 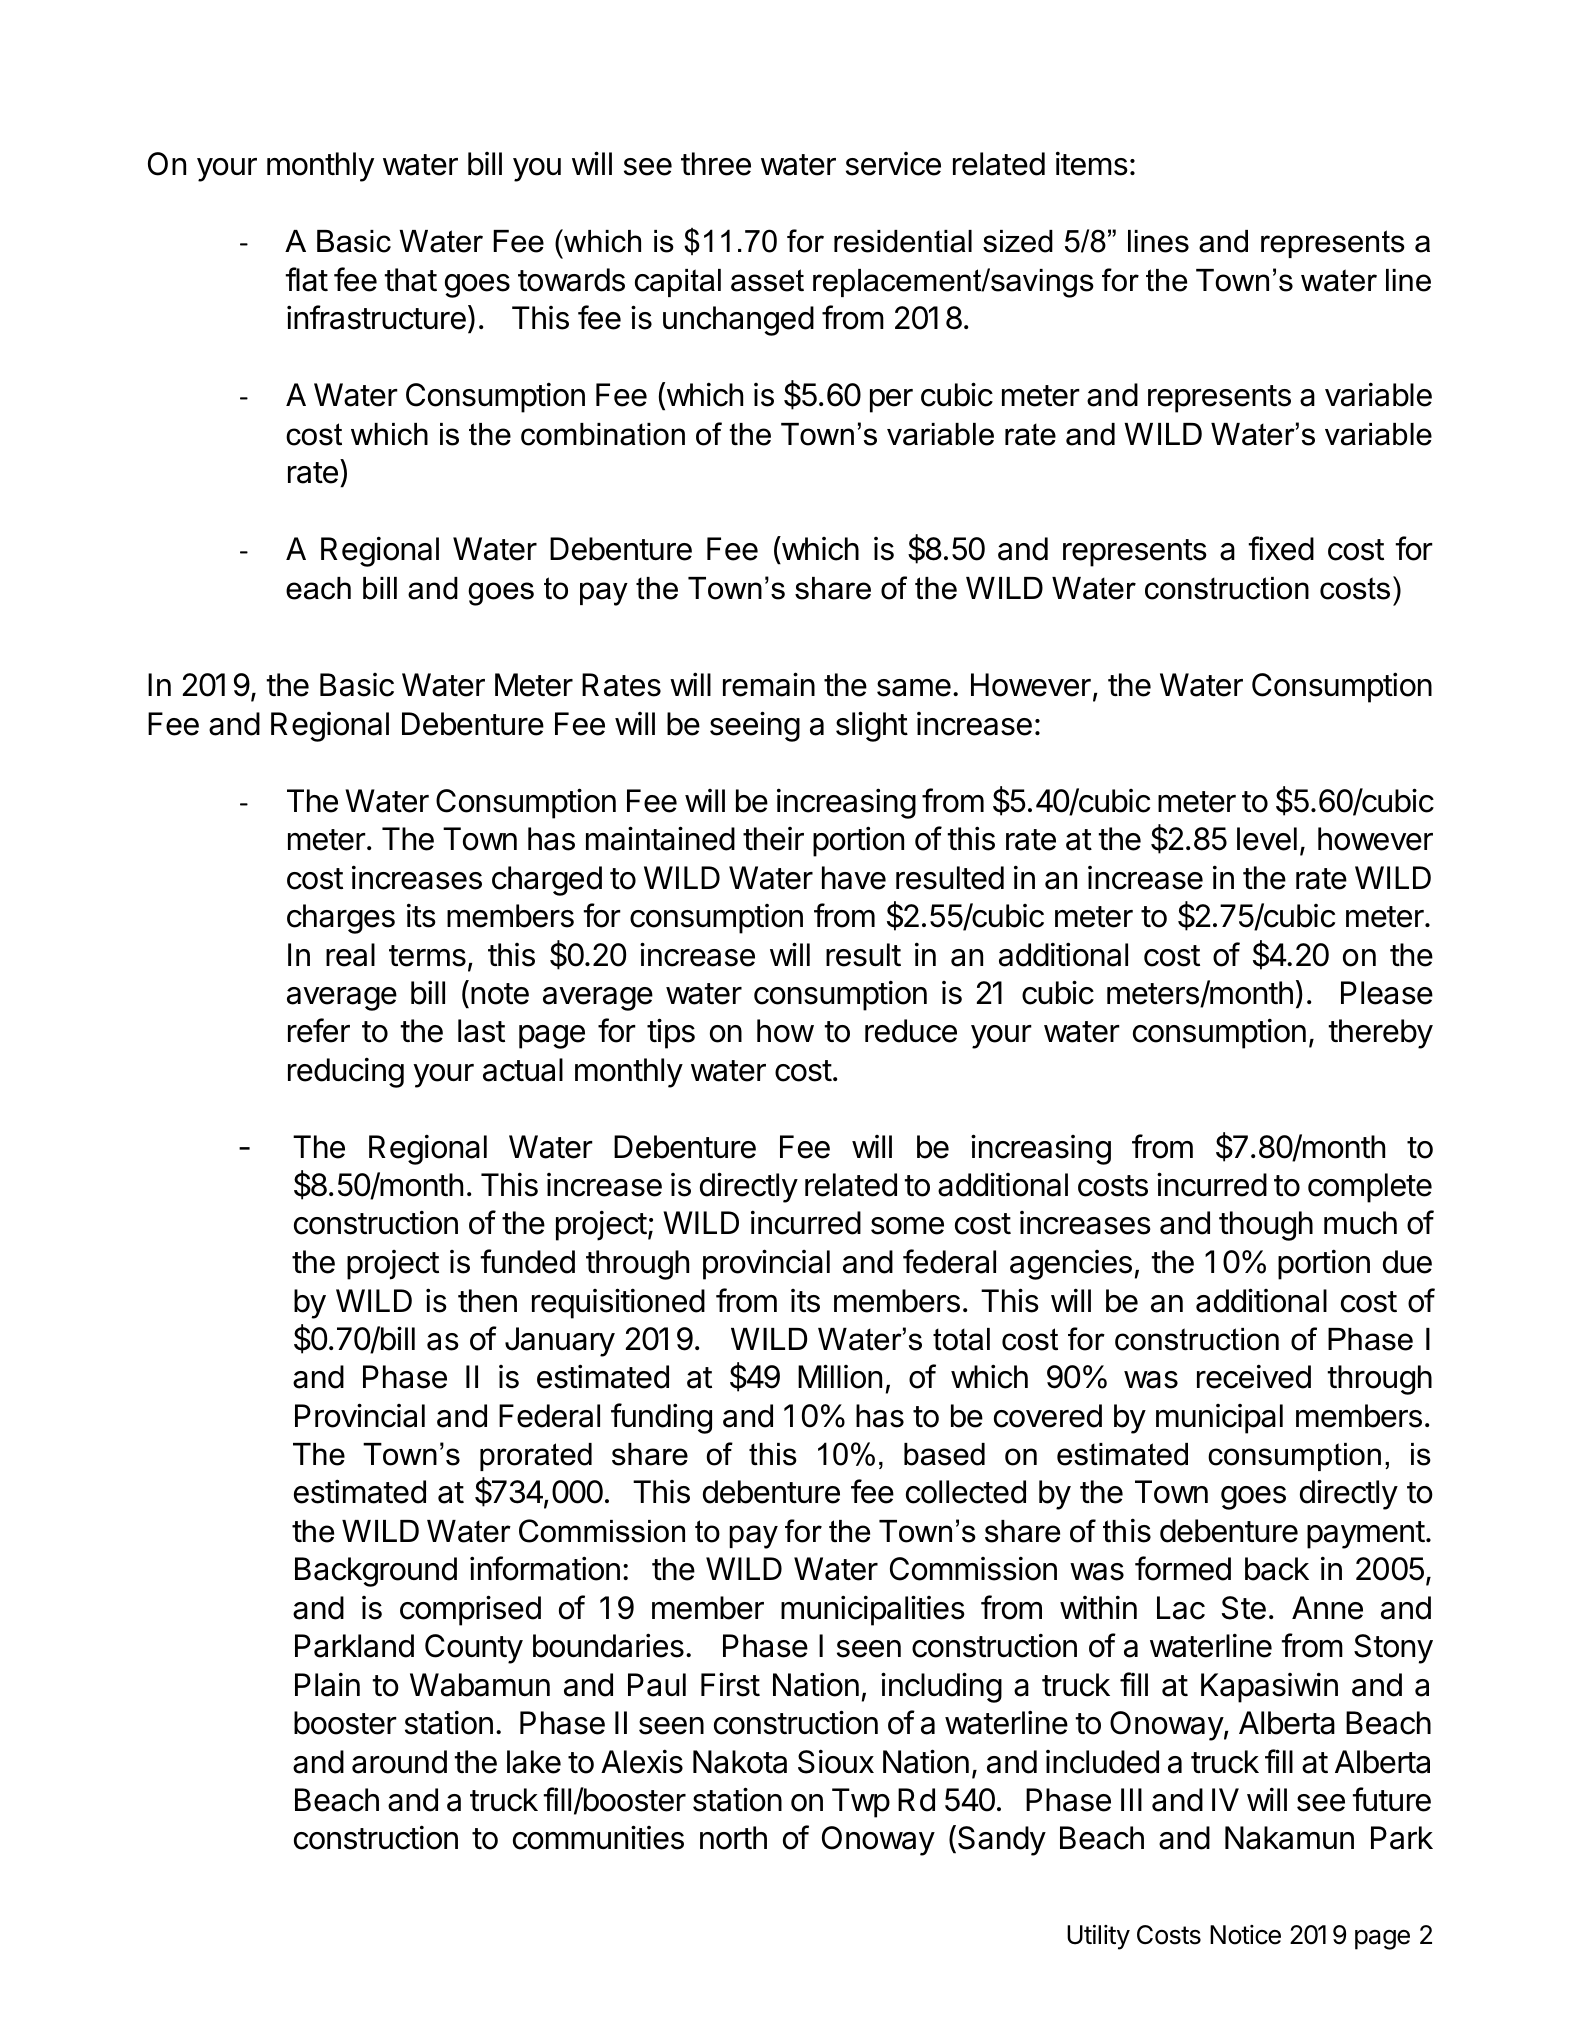 What do you see at coordinates (481, 1031) in the screenshot?
I see `last` at bounding box center [481, 1031].
